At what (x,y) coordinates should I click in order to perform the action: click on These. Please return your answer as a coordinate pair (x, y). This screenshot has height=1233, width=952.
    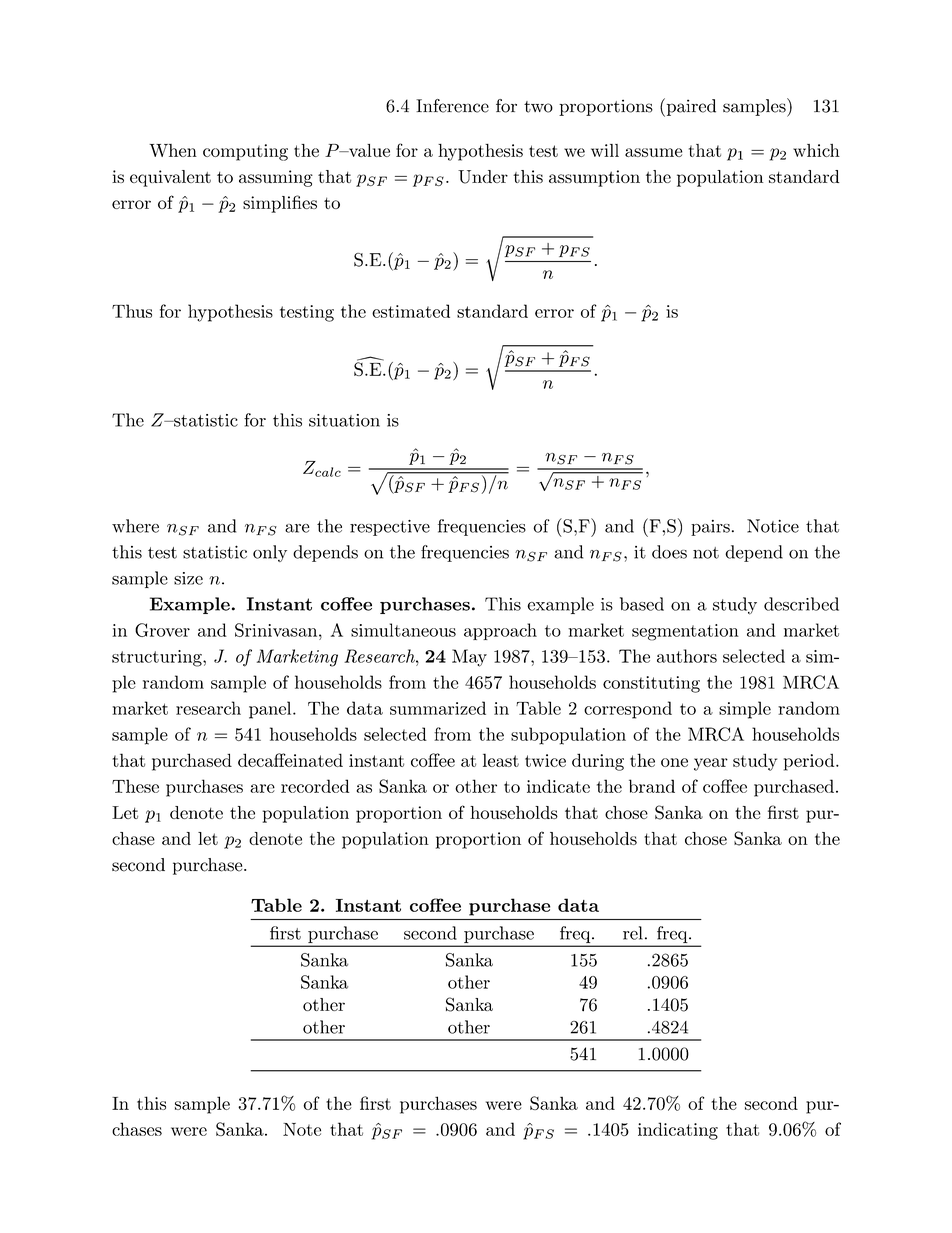
    Looking at the image, I should click on (135, 786).
